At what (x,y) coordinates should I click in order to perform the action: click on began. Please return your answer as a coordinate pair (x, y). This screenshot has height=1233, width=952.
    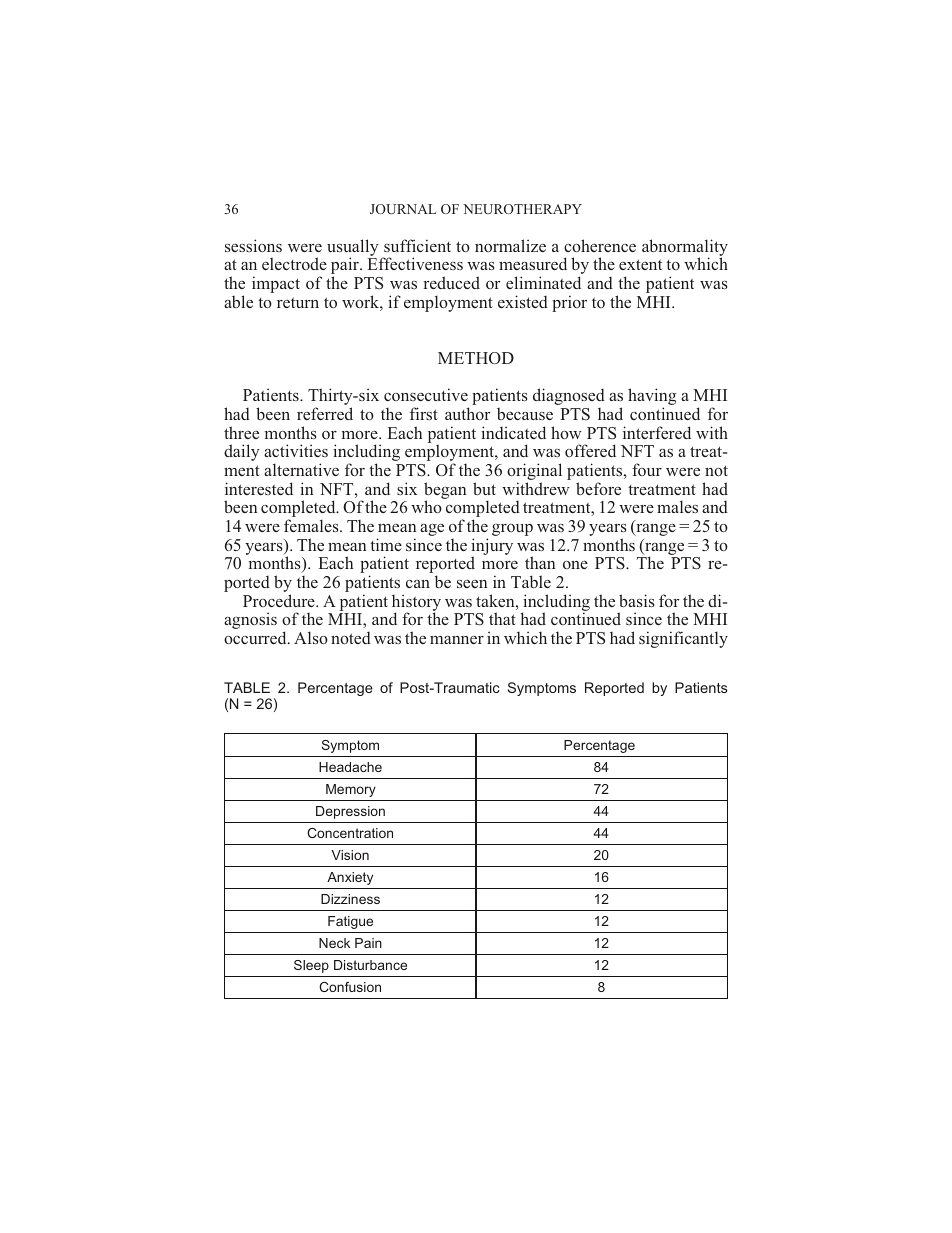
    Looking at the image, I should click on (445, 491).
